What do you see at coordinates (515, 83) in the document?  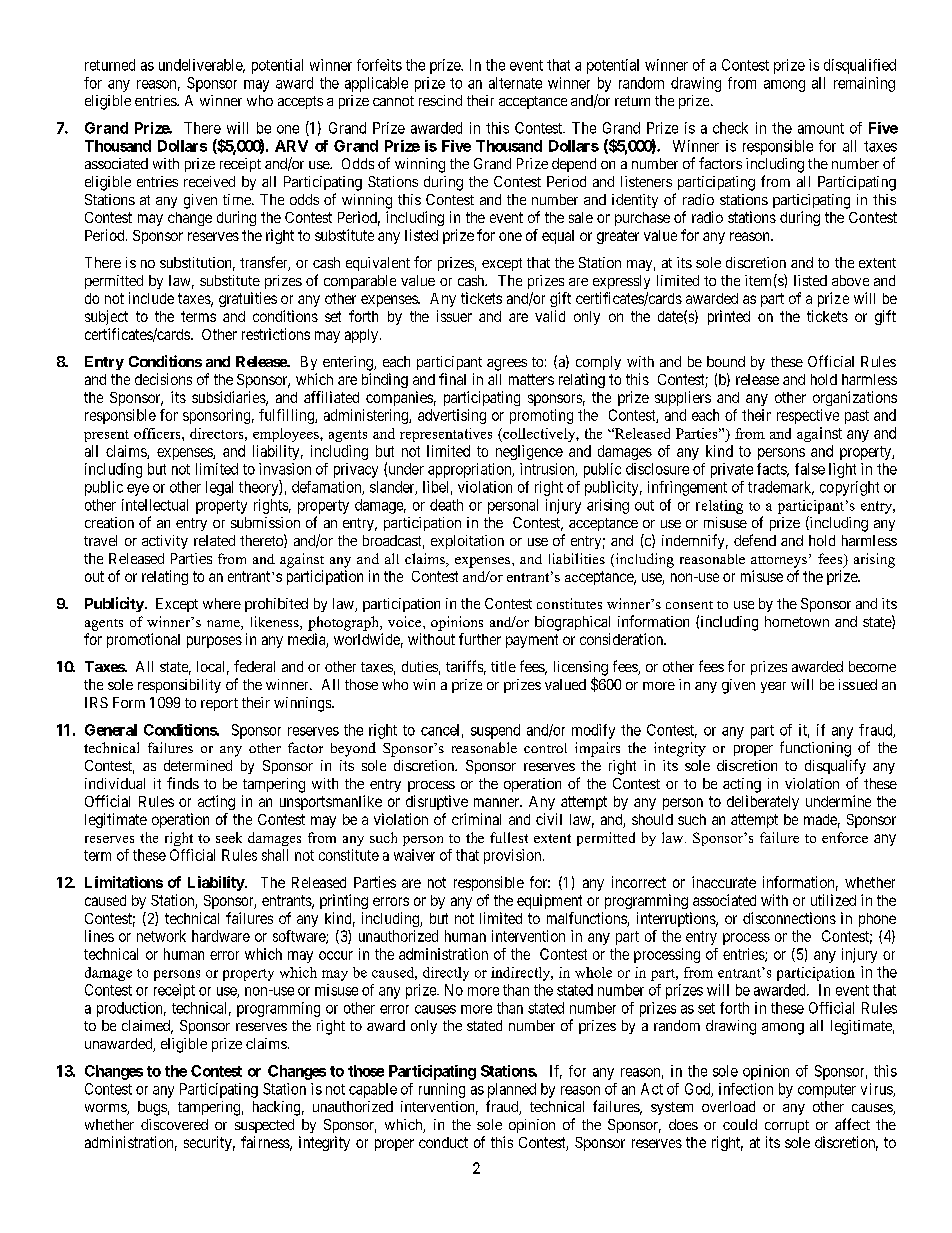 I see `alternate` at bounding box center [515, 83].
